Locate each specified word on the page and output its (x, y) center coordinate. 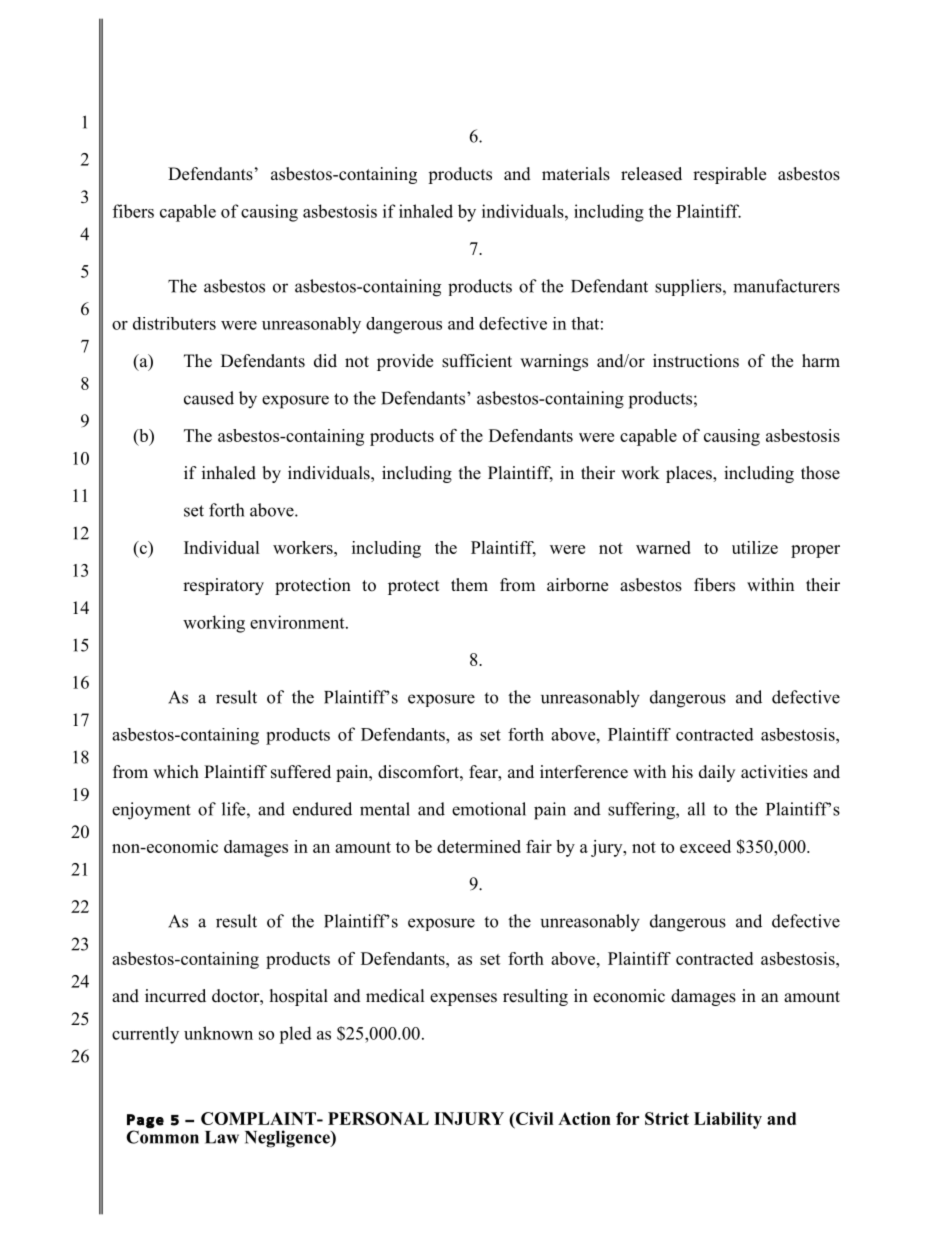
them (469, 585)
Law (222, 1137)
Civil (533, 1119)
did (325, 361)
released (651, 174)
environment (298, 622)
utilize (755, 547)
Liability (728, 1120)
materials (576, 174)
